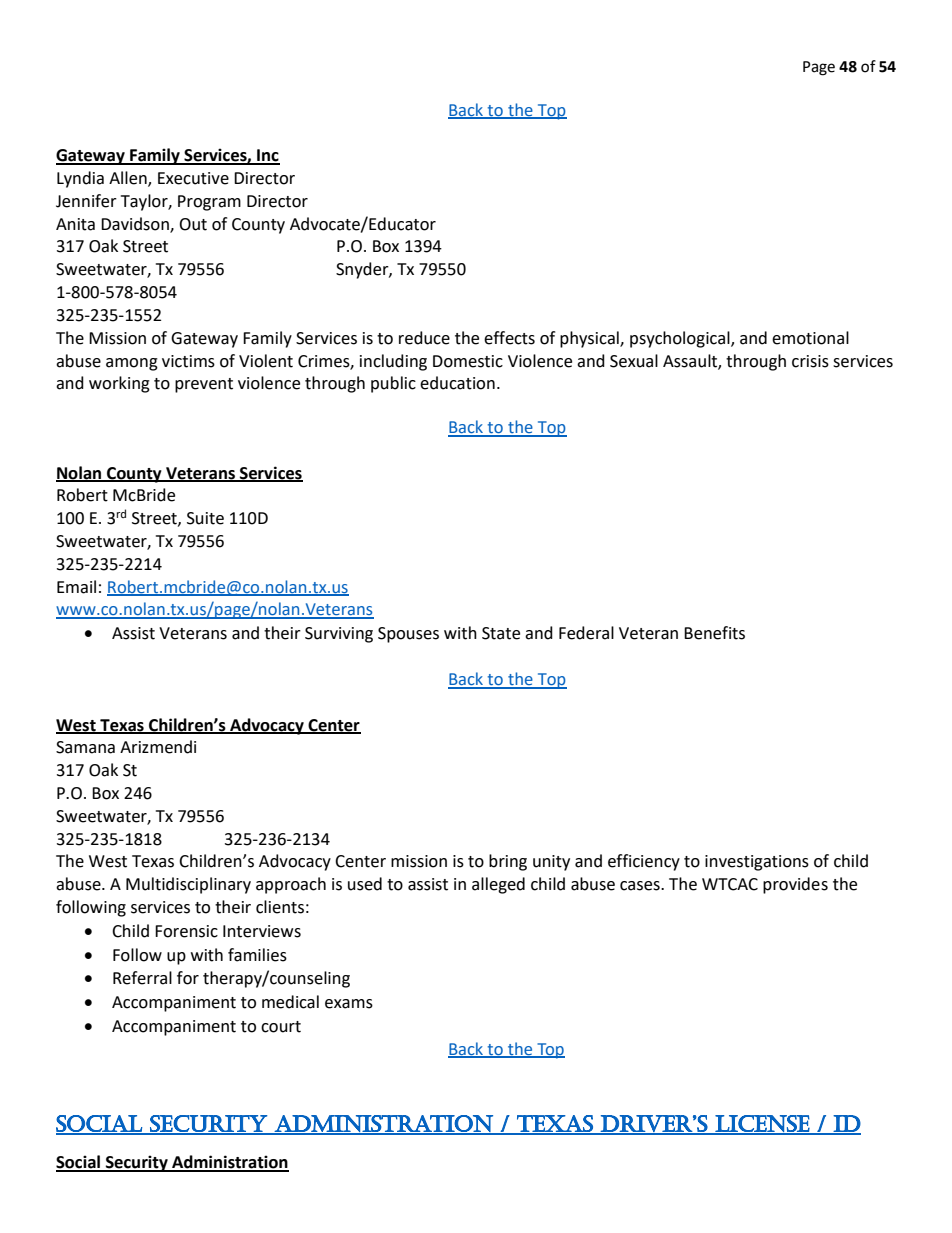 Image resolution: width=952 pixels, height=1233 pixels. I want to click on investigations, so click(757, 863).
